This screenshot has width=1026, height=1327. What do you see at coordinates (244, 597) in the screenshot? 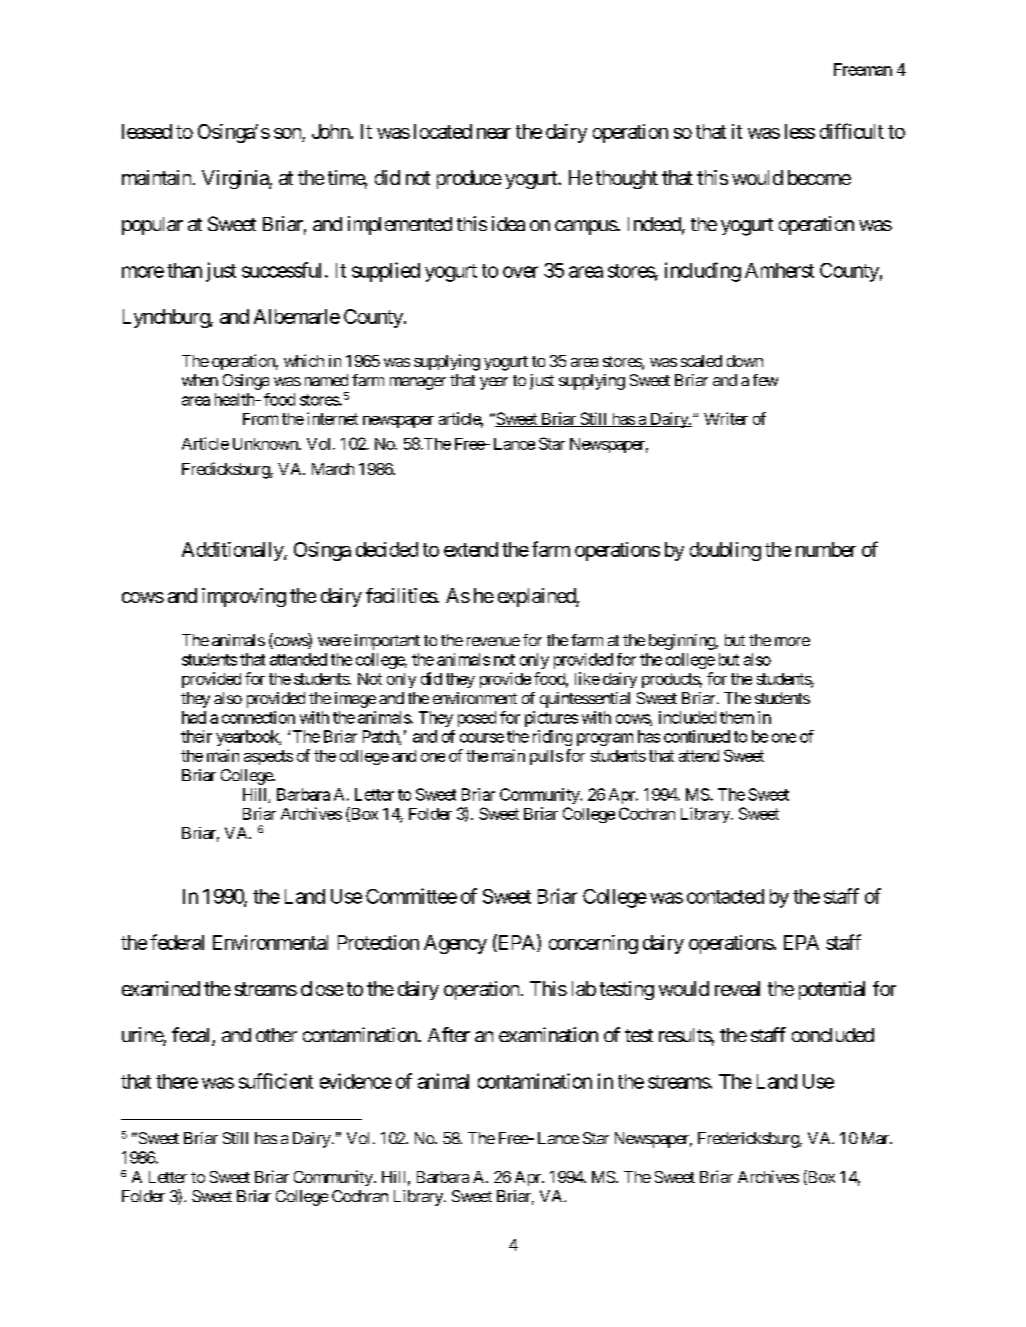
I see `improving` at bounding box center [244, 597].
